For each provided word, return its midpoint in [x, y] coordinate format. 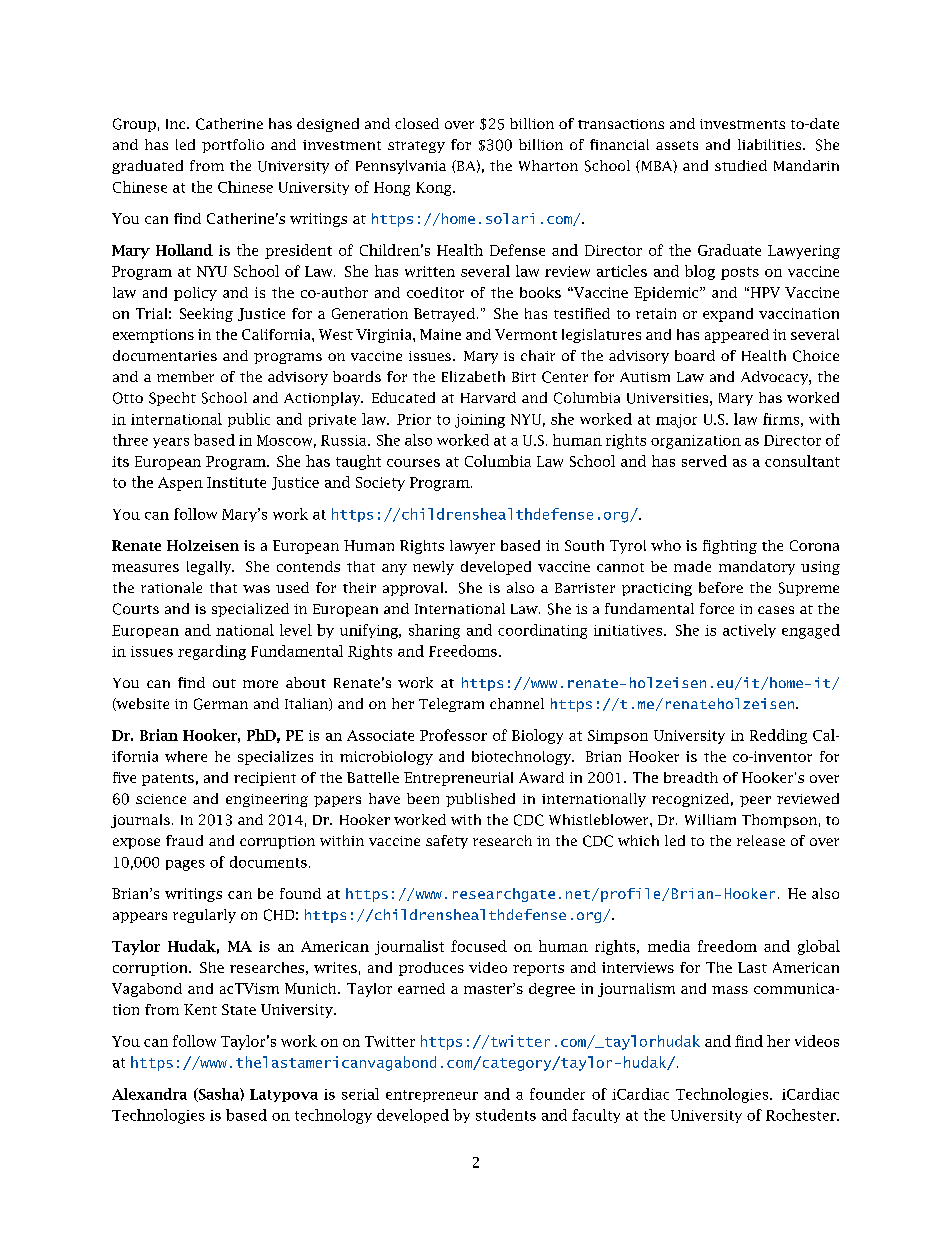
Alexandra [149, 1094]
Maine [440, 334]
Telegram [451, 705]
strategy [416, 147]
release [761, 840]
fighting [730, 547]
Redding [778, 736]
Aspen [180, 484]
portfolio [233, 146]
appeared [737, 336]
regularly [204, 916]
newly [433, 568]
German [221, 704]
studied [741, 165]
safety [447, 842]
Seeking [206, 315]
